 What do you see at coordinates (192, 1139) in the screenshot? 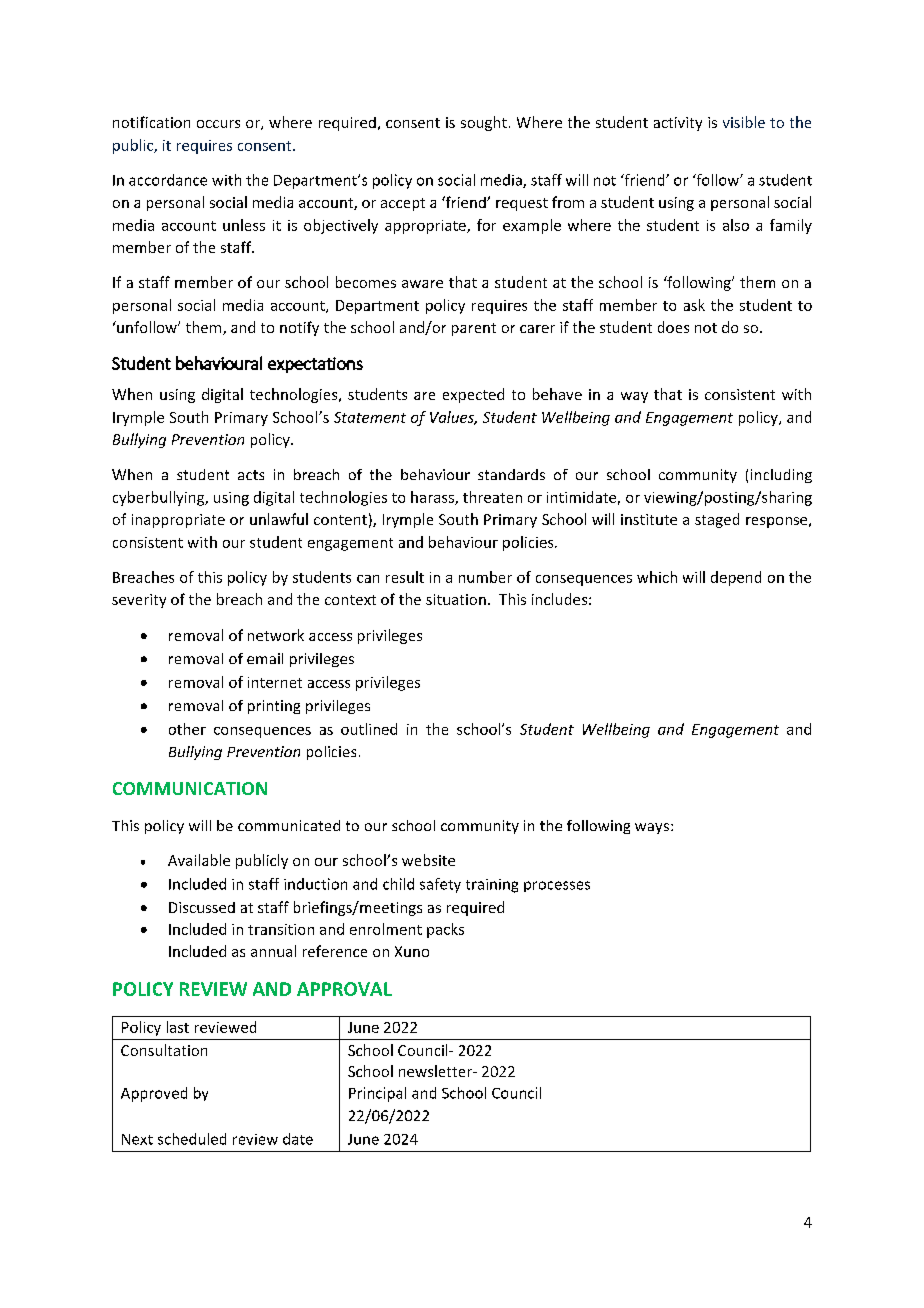
I see `scheduled` at bounding box center [192, 1139].
